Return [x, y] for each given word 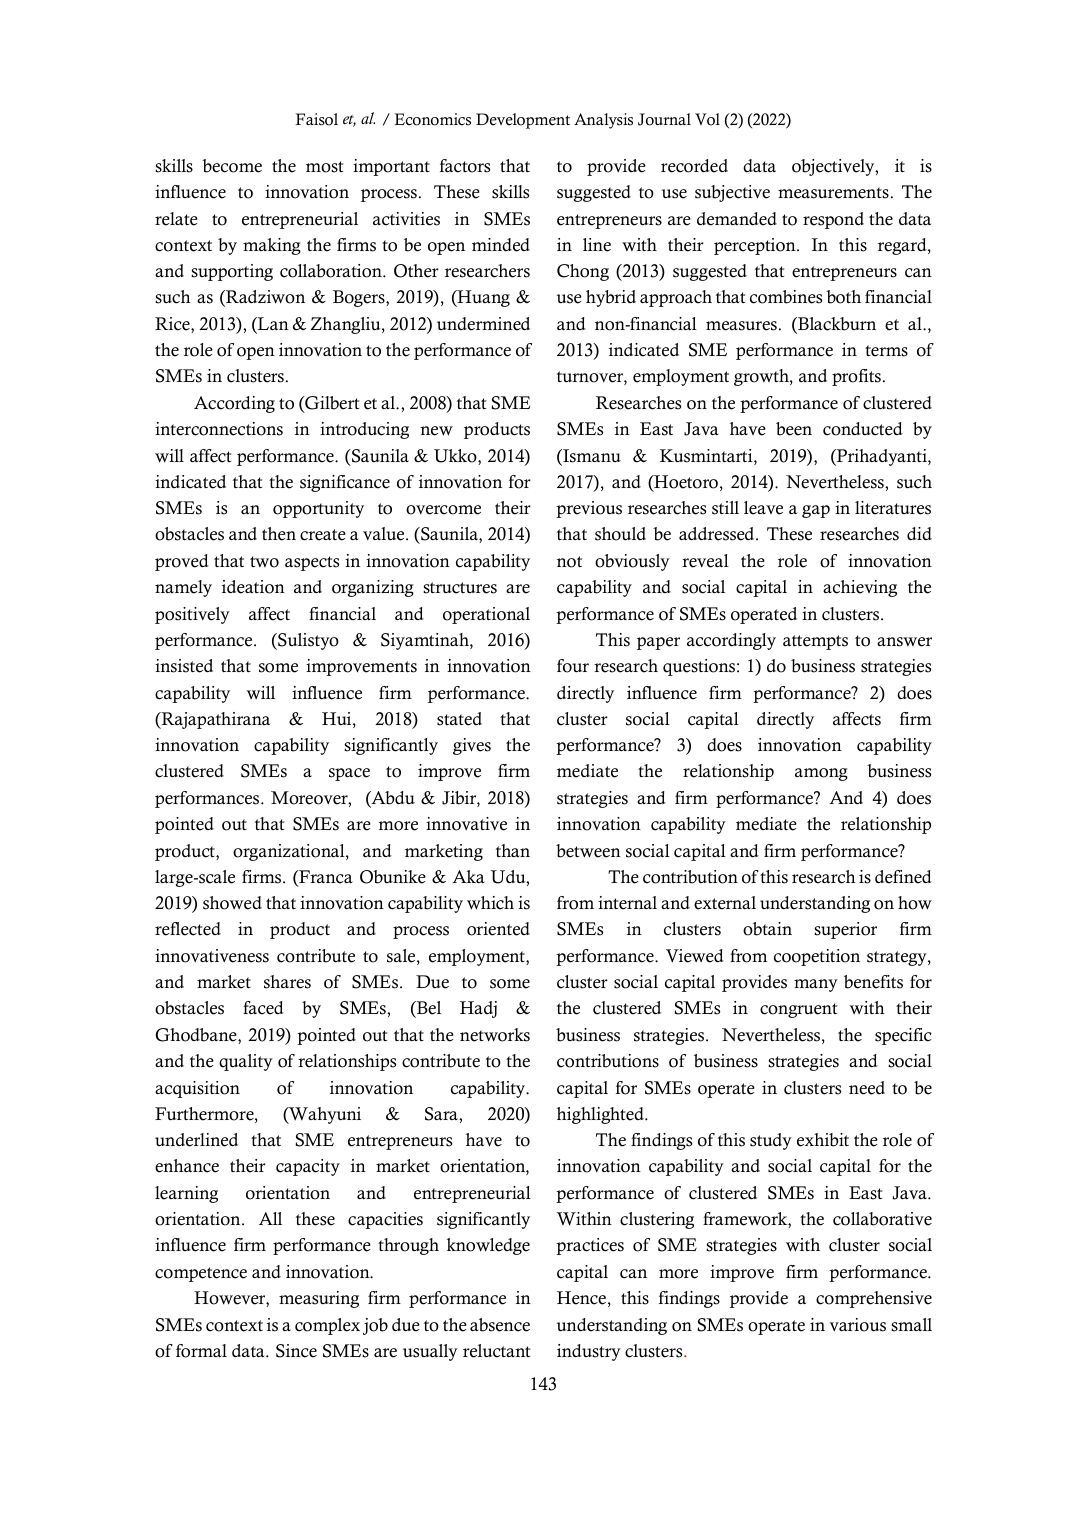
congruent [798, 1010]
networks [495, 1035]
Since [296, 1351]
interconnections [219, 429]
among [821, 774]
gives [472, 746]
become [232, 166]
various [858, 1325]
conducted [863, 429]
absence [500, 1325]
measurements [833, 193]
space [349, 774]
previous [589, 509]
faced [263, 1008]
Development [523, 121]
